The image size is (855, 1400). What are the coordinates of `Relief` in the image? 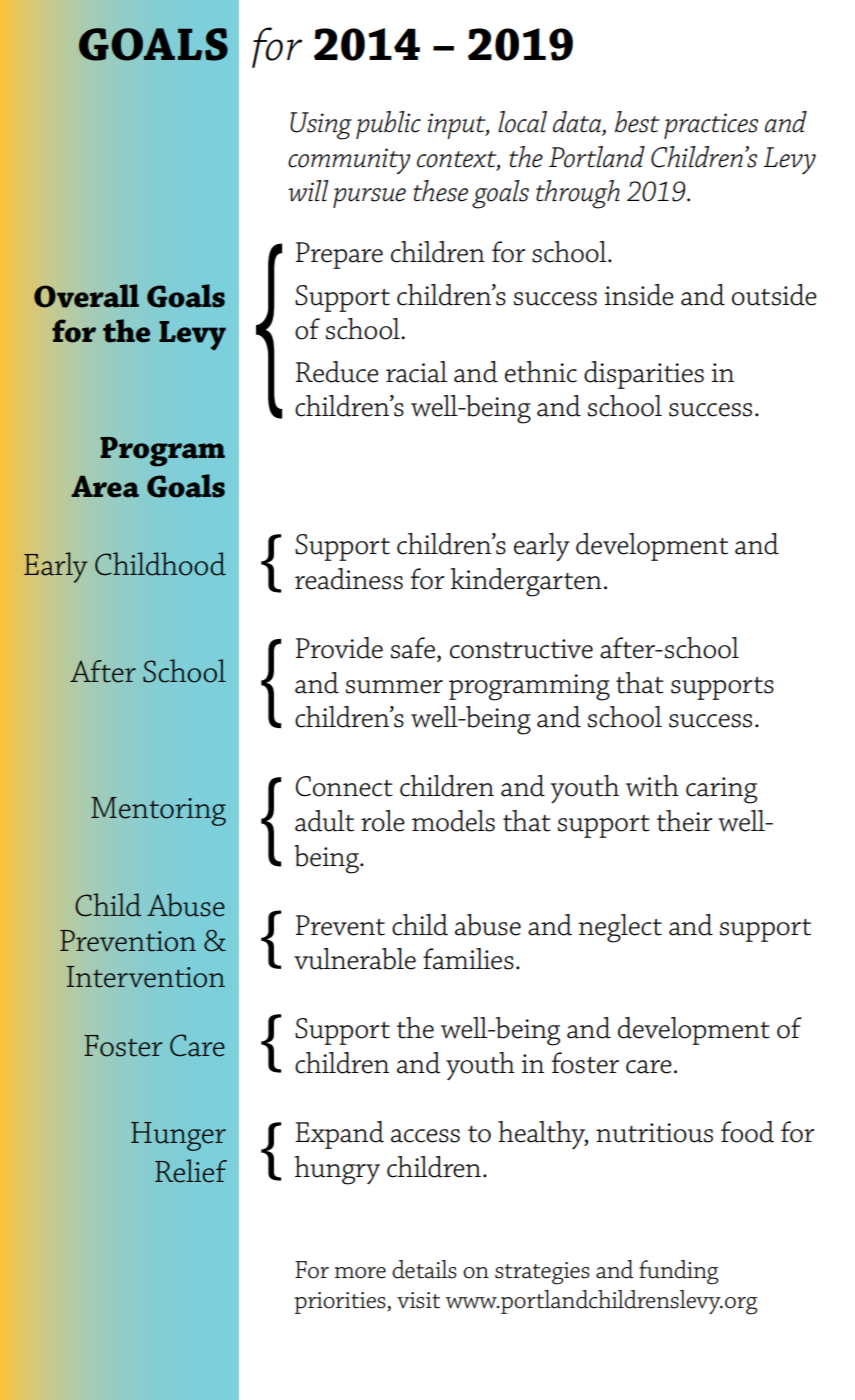 It's located at (191, 1171).
